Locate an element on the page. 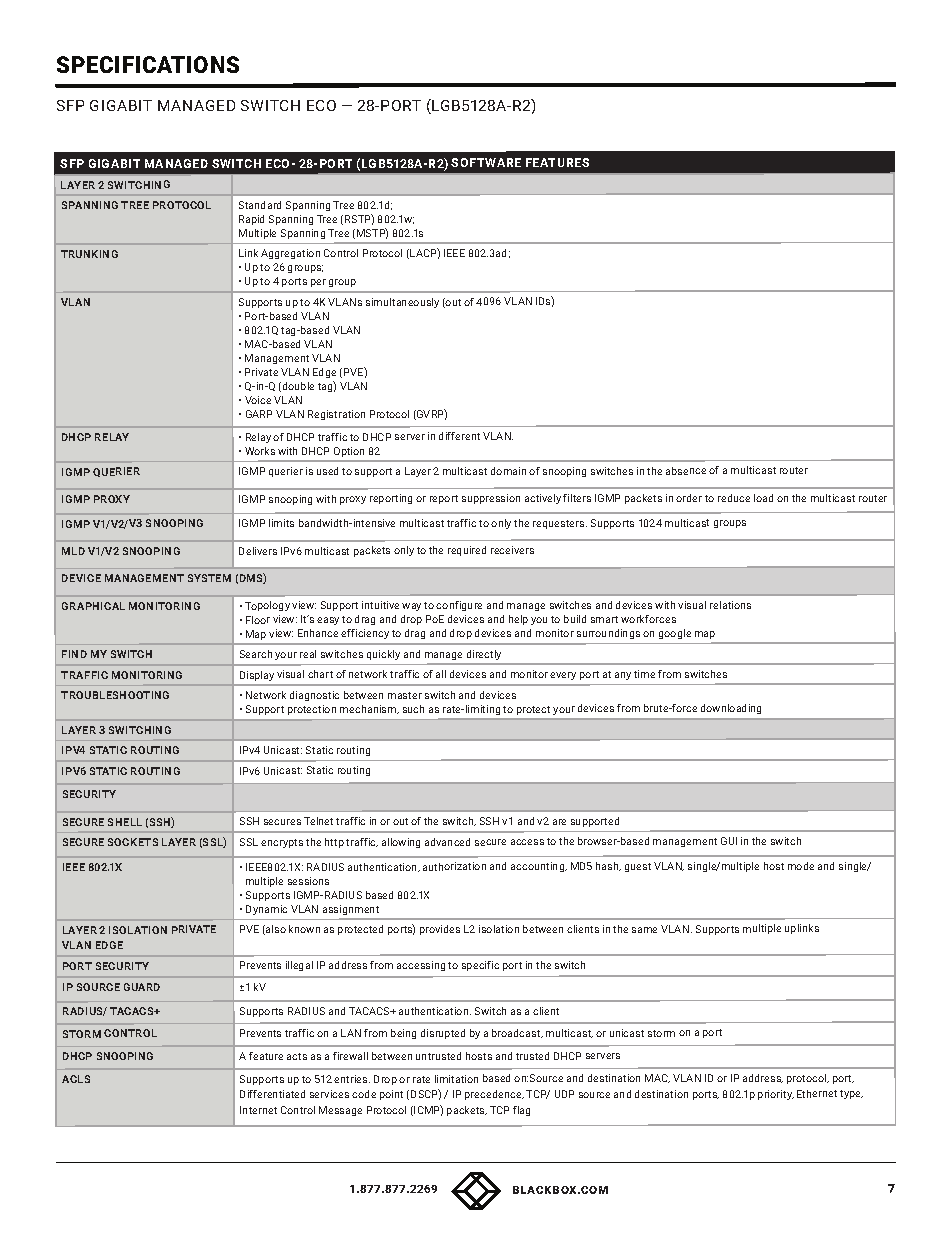 Image resolution: width=952 pixels, height=1233 pixels. Works is located at coordinates (260, 451).
